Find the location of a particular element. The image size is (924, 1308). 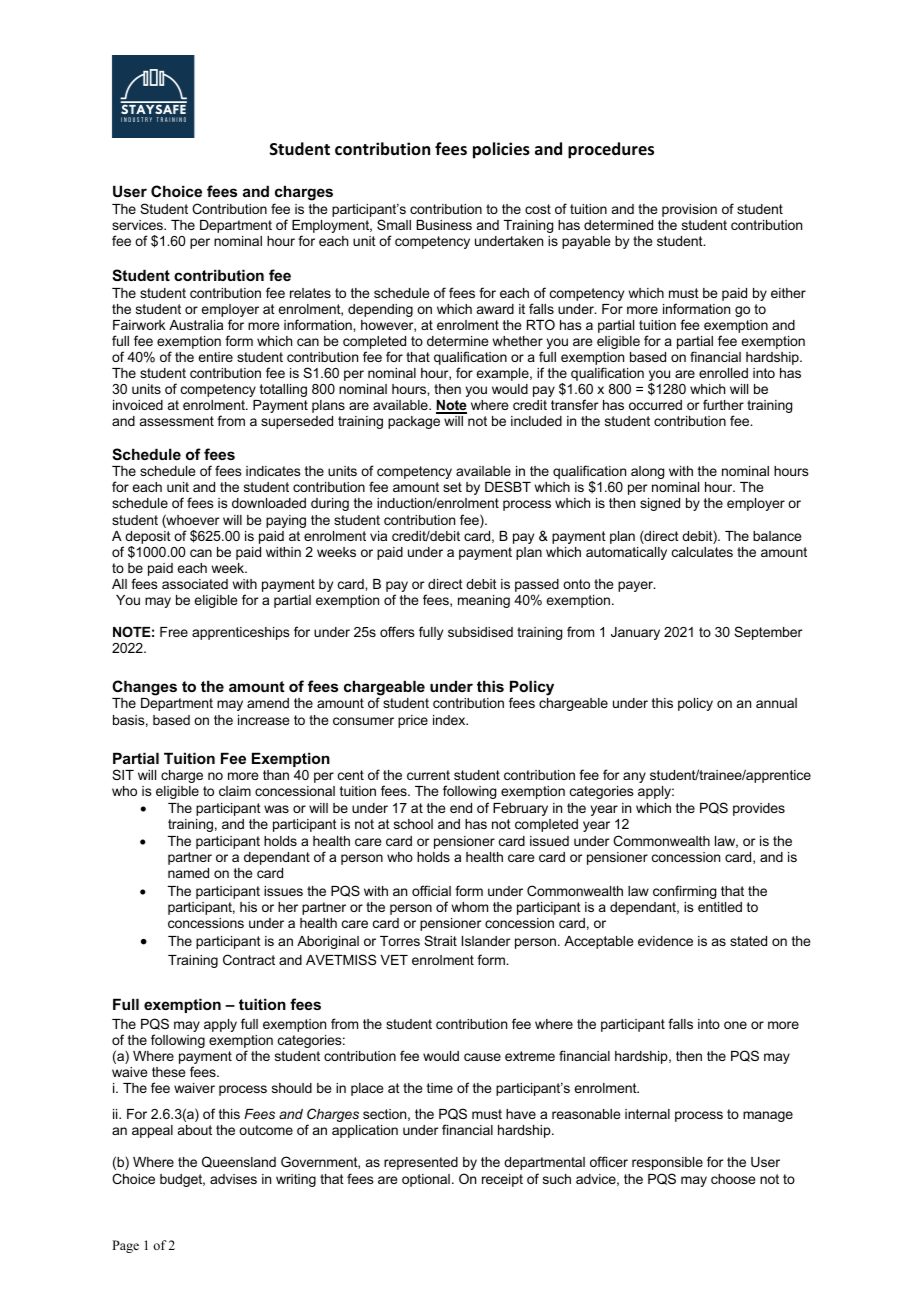

Changes is located at coordinates (144, 688).
